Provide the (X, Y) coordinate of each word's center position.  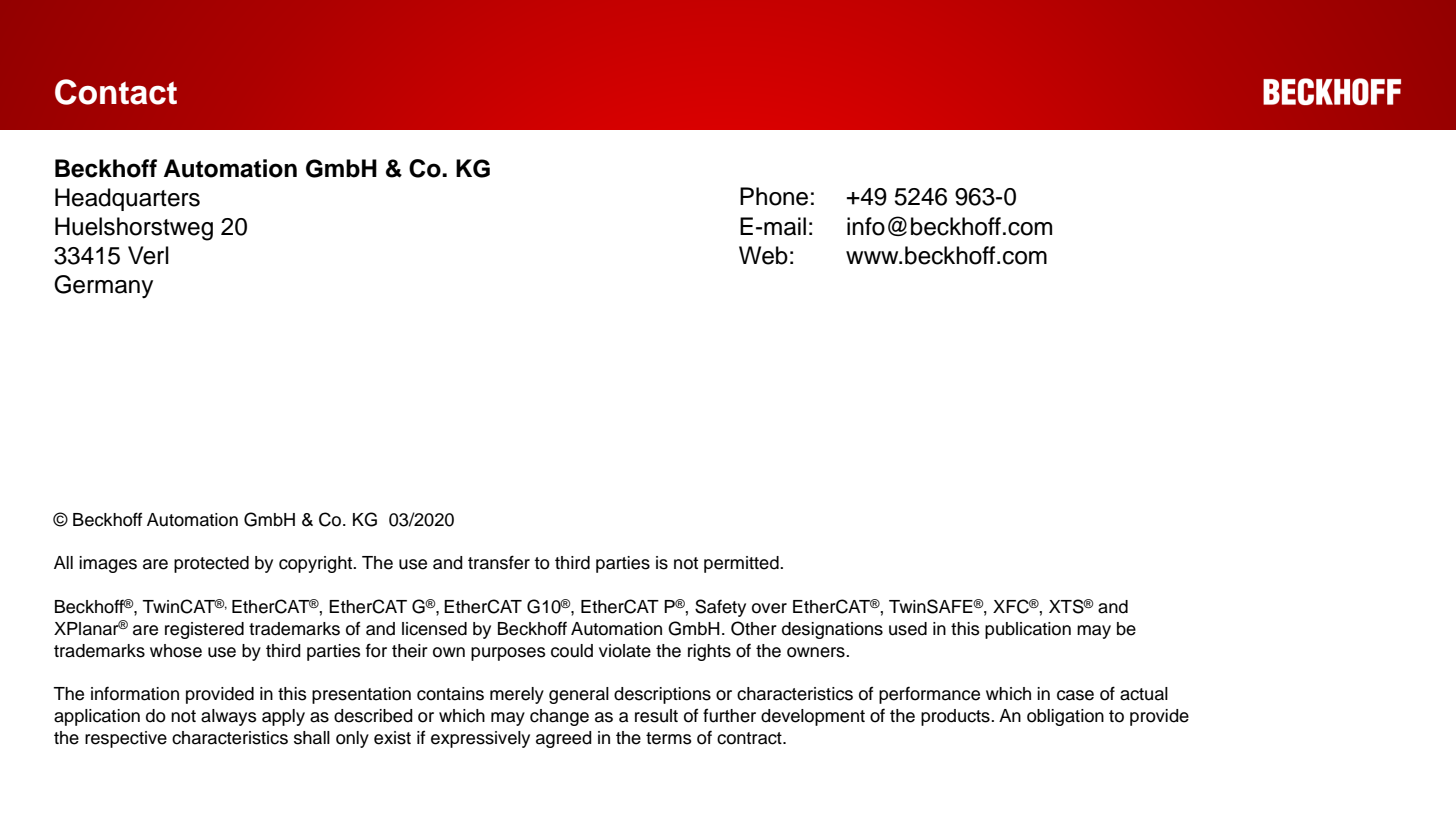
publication (1028, 630)
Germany (103, 286)
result (656, 716)
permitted (742, 564)
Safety (720, 608)
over (769, 608)
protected (211, 564)
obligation (1065, 717)
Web (763, 255)
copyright (317, 564)
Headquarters (127, 199)
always (229, 717)
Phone (774, 196)
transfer (499, 562)
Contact (116, 92)
